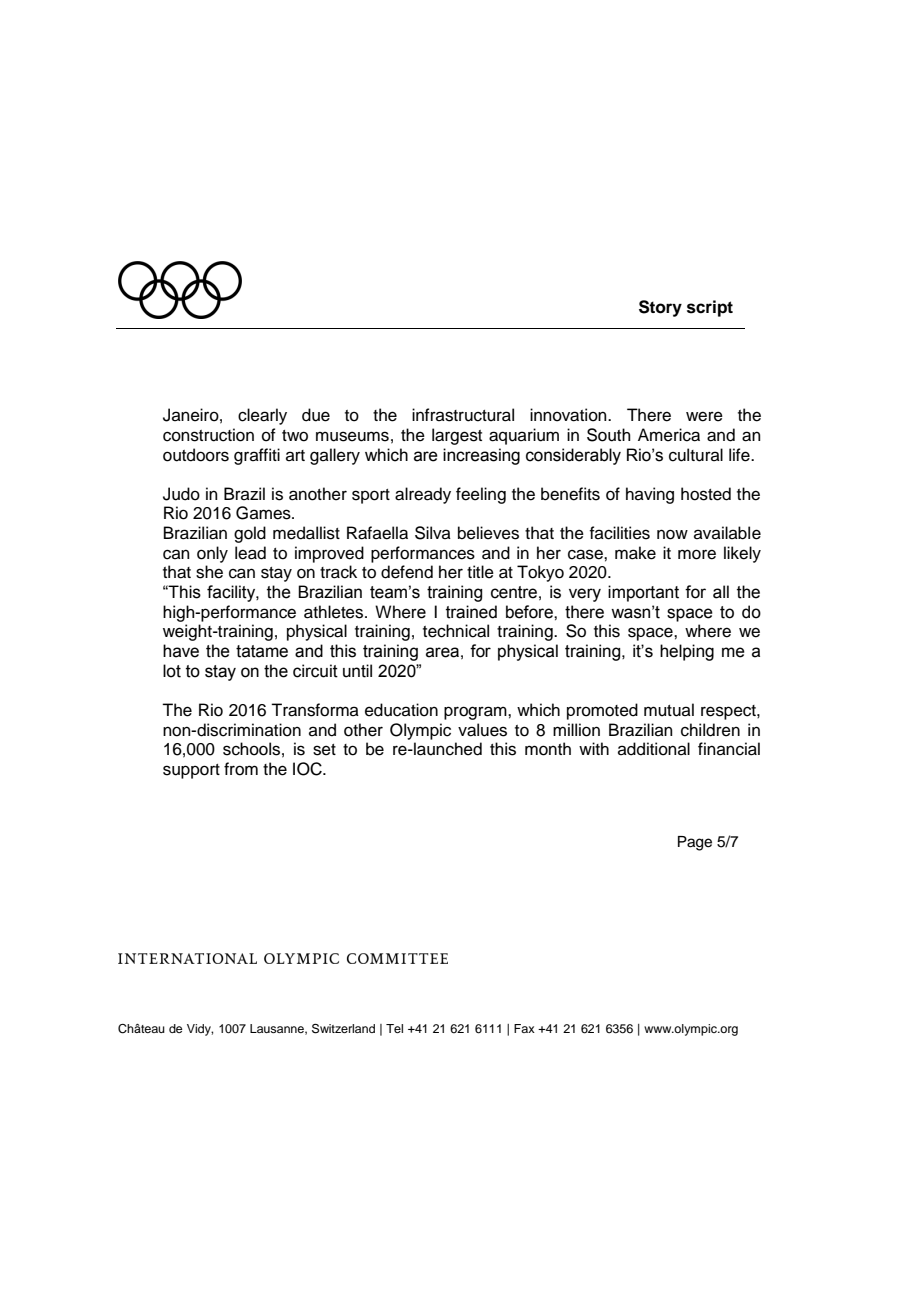 Image resolution: width=924 pixels, height=1308 pixels. What do you see at coordinates (343, 1029) in the screenshot?
I see `Switzerland` at bounding box center [343, 1029].
